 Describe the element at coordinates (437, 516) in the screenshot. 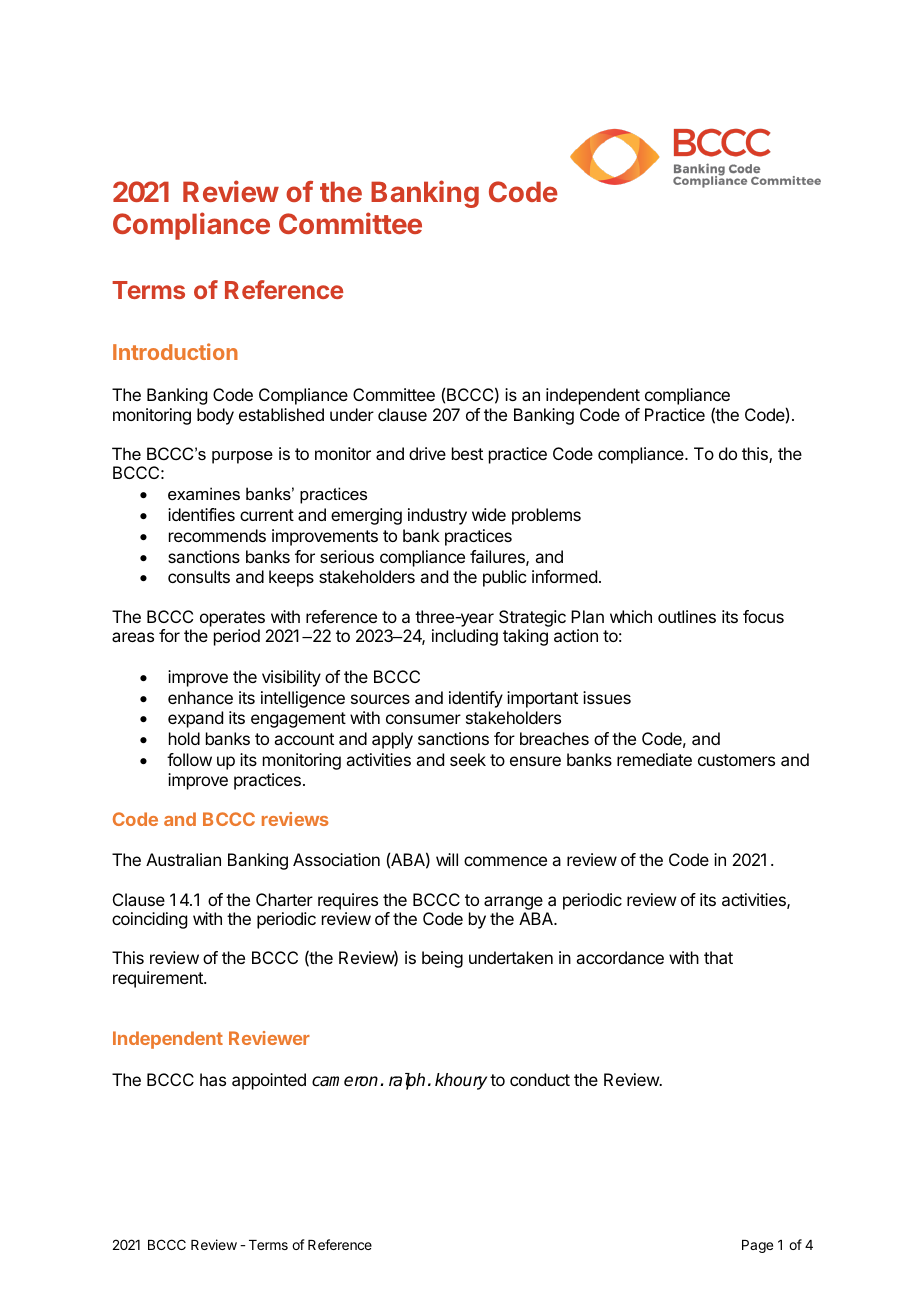

I see `industry` at that location.
